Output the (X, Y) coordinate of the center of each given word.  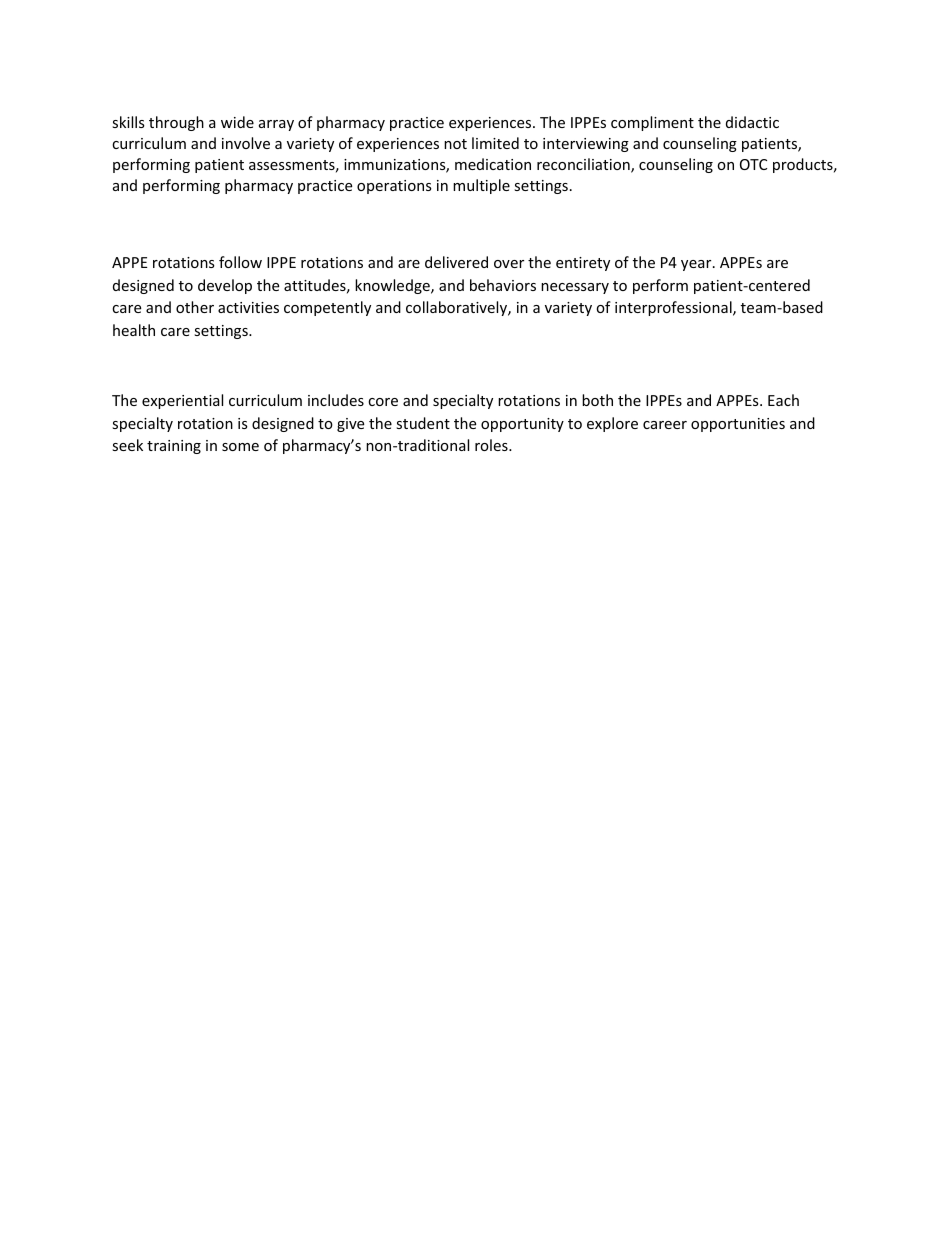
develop (225, 286)
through (176, 123)
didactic (752, 122)
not (455, 144)
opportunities (738, 425)
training (174, 447)
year (697, 265)
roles (492, 445)
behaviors (503, 285)
